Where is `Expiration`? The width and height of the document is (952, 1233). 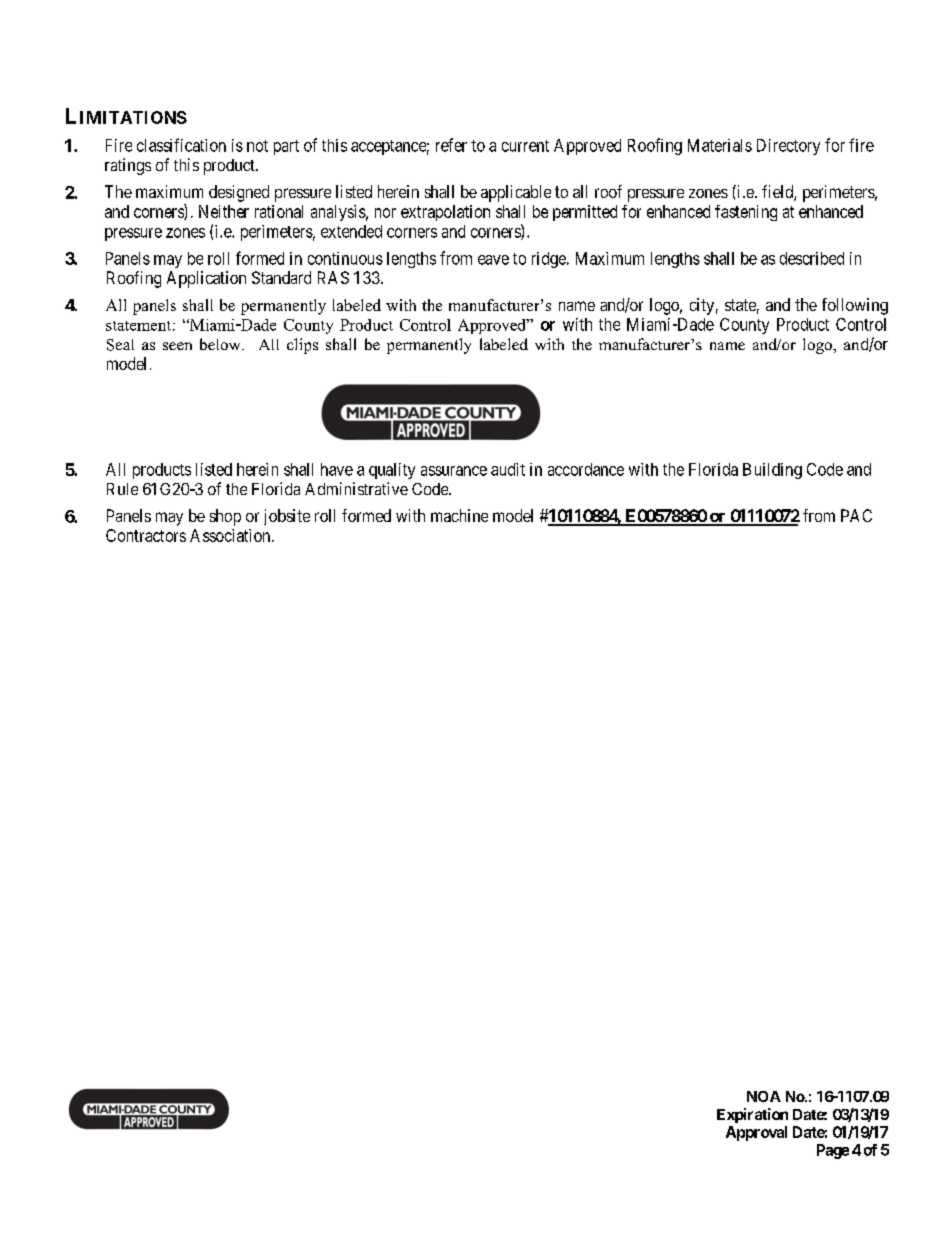
Expiration is located at coordinates (752, 1115).
